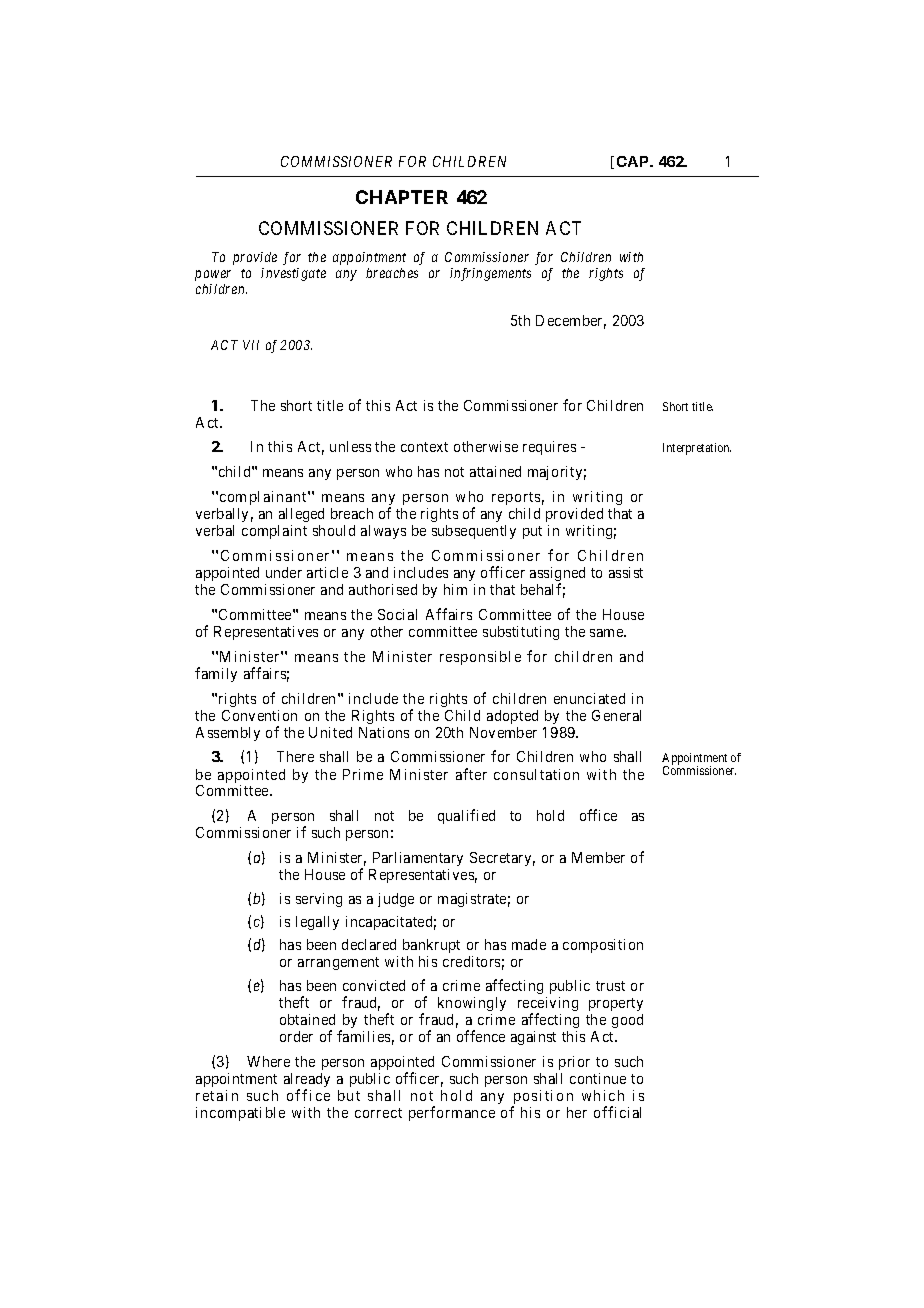  What do you see at coordinates (350, 446) in the screenshot?
I see `unless` at bounding box center [350, 446].
